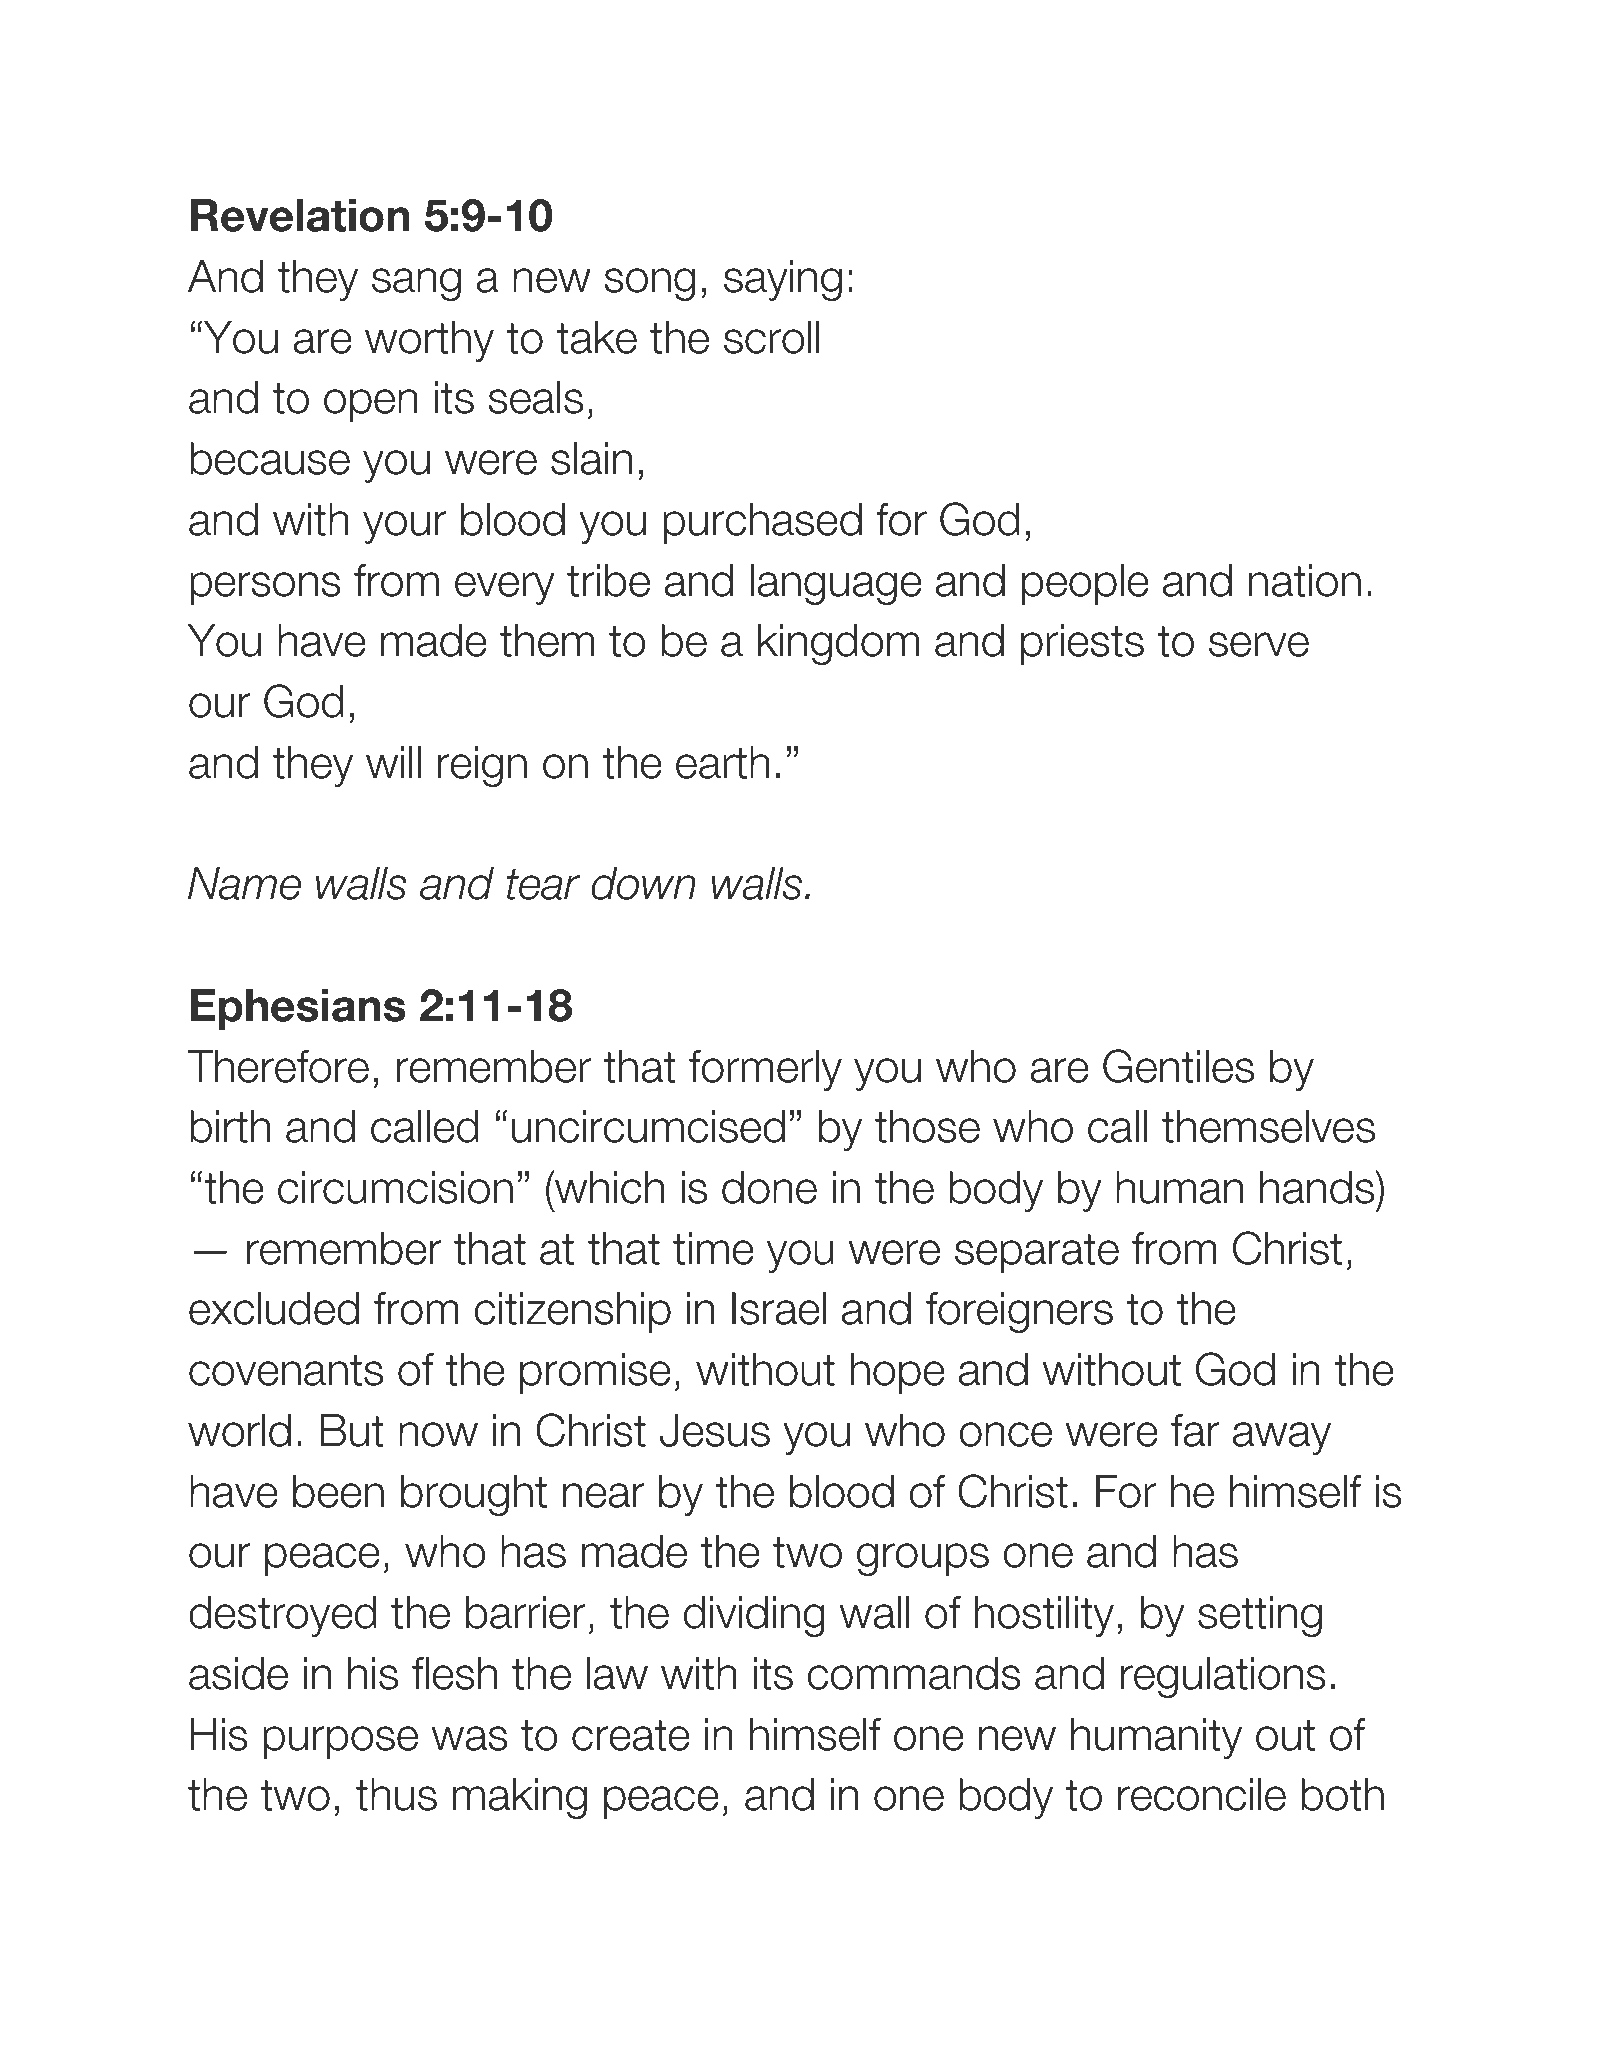  What do you see at coordinates (1202, 1794) in the image?
I see `reconcile` at bounding box center [1202, 1794].
